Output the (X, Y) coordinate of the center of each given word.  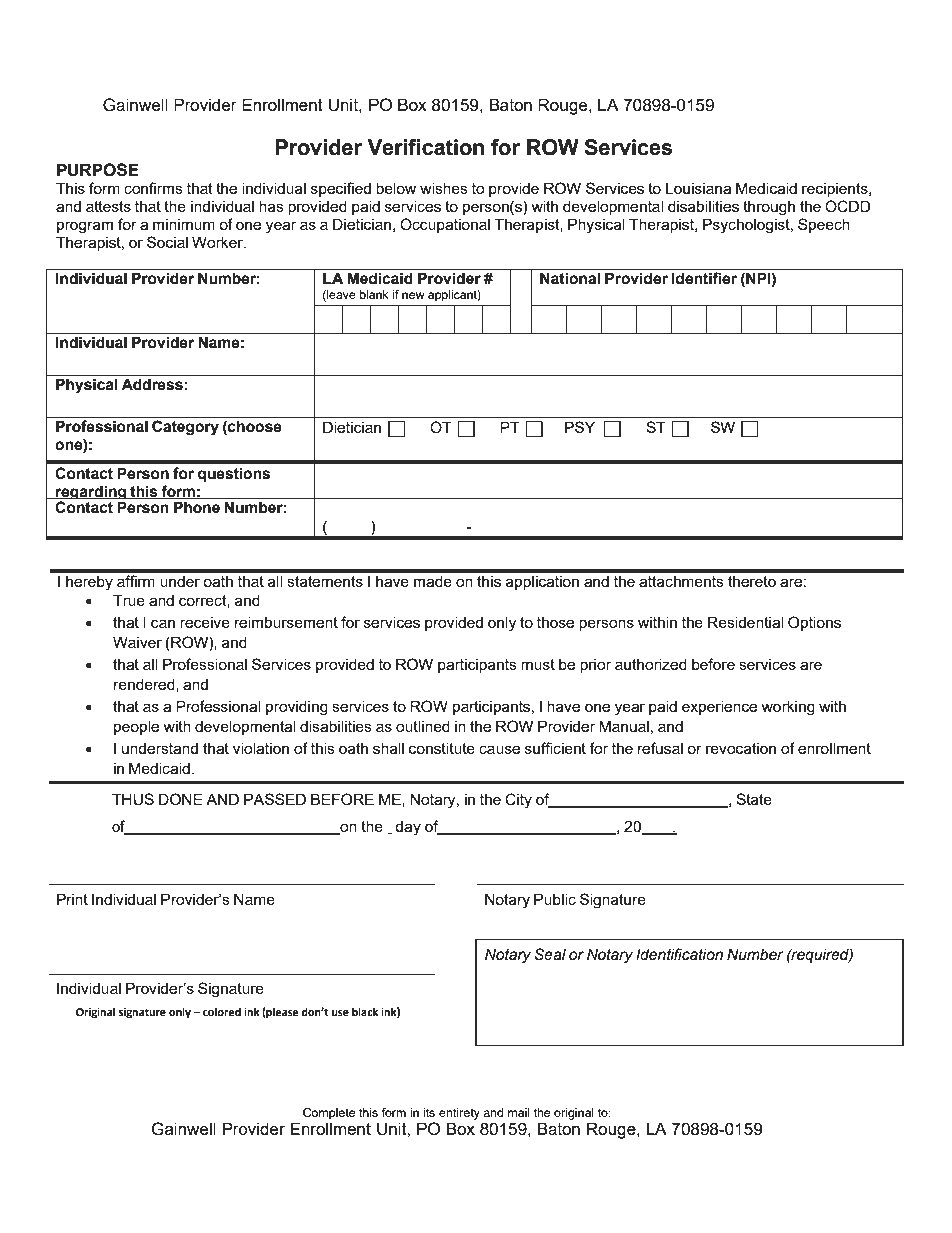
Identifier (704, 278)
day (408, 828)
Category (185, 428)
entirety (459, 1114)
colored (222, 1011)
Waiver (137, 642)
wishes (444, 188)
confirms (153, 188)
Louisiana (698, 188)
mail (519, 1112)
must (538, 664)
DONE (181, 799)
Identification (679, 954)
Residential (745, 622)
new (413, 295)
